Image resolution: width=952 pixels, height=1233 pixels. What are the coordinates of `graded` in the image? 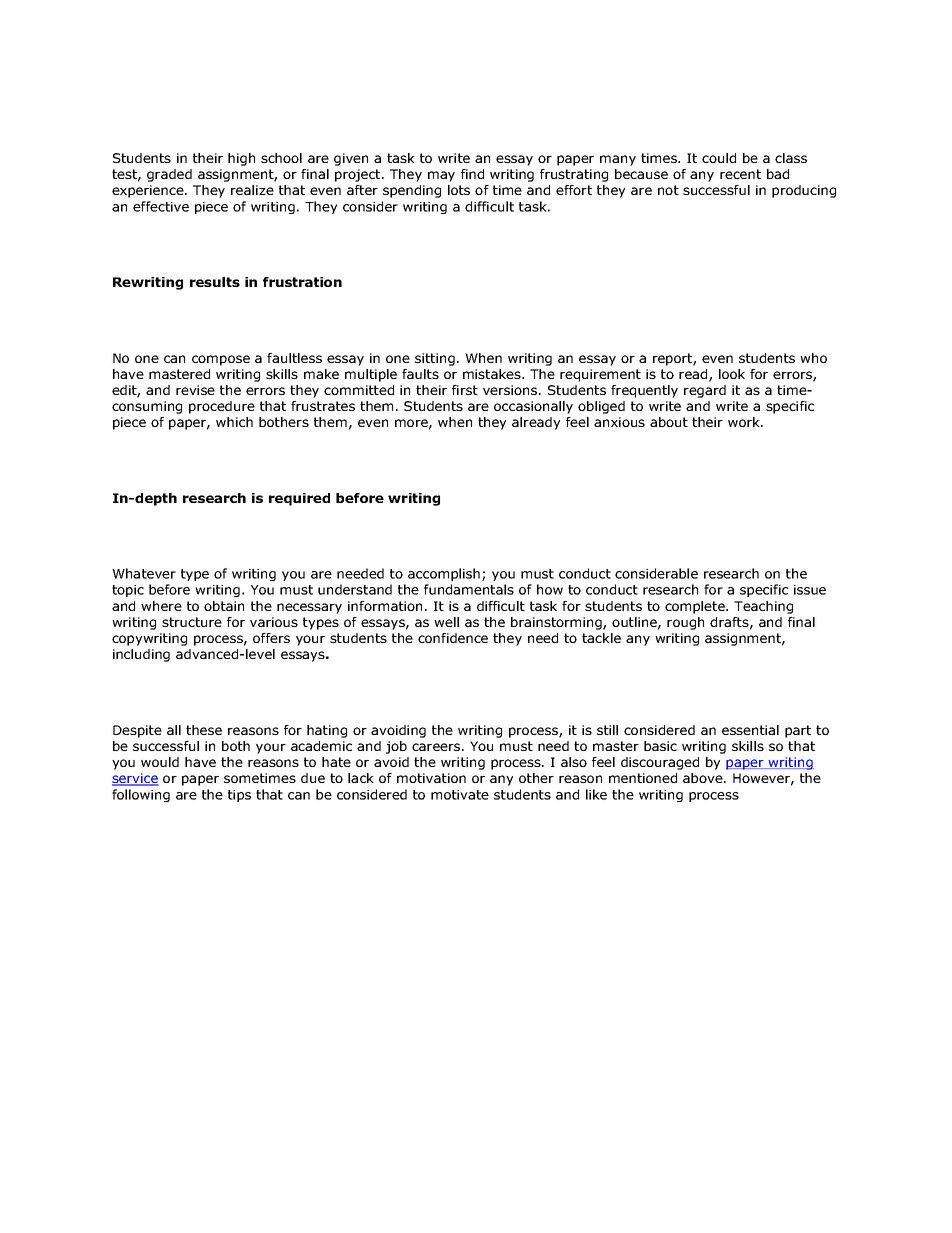 It's located at (169, 175).
